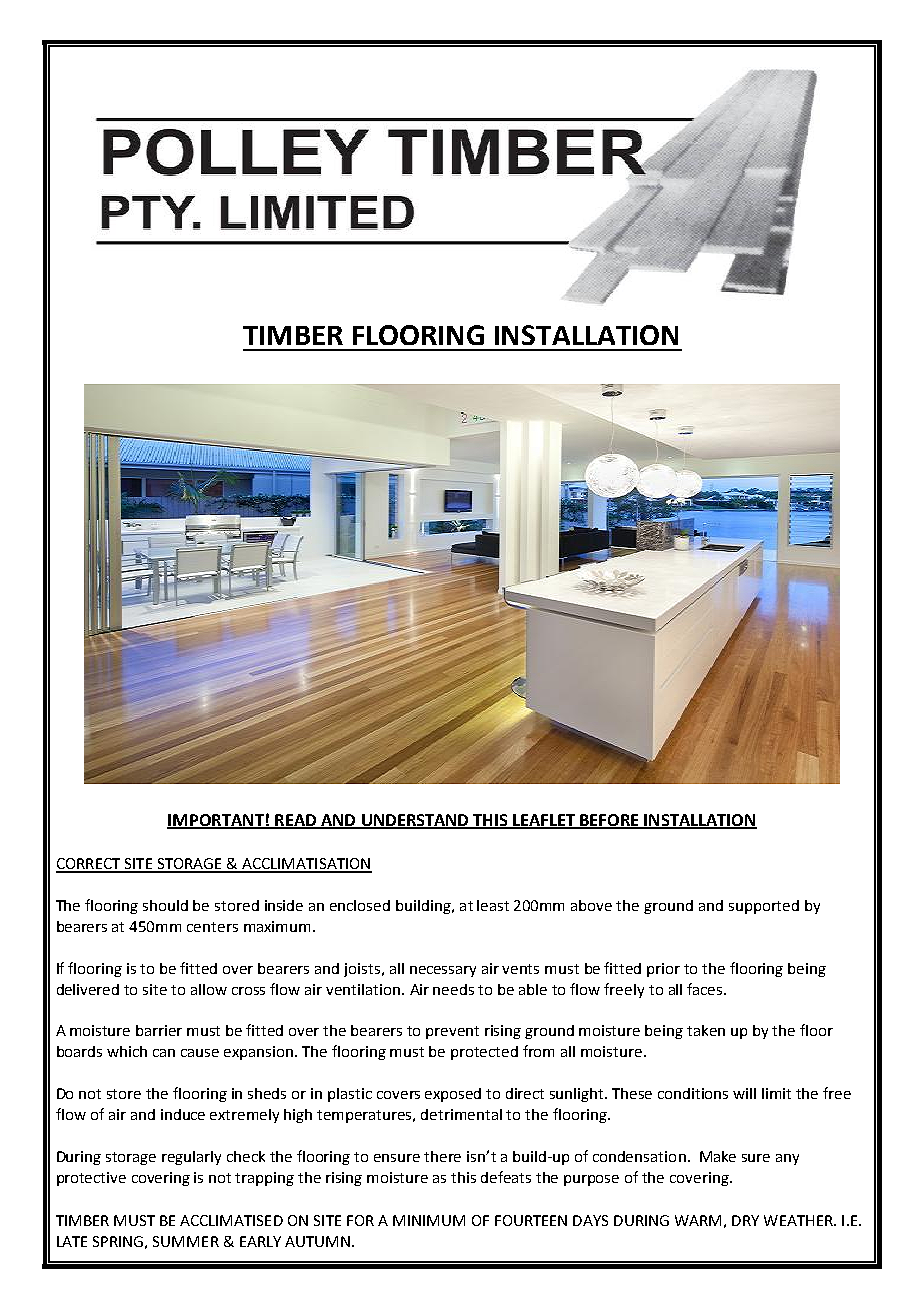 The height and width of the screenshot is (1308, 924). What do you see at coordinates (415, 821) in the screenshot?
I see `UNDERSTAND` at bounding box center [415, 821].
